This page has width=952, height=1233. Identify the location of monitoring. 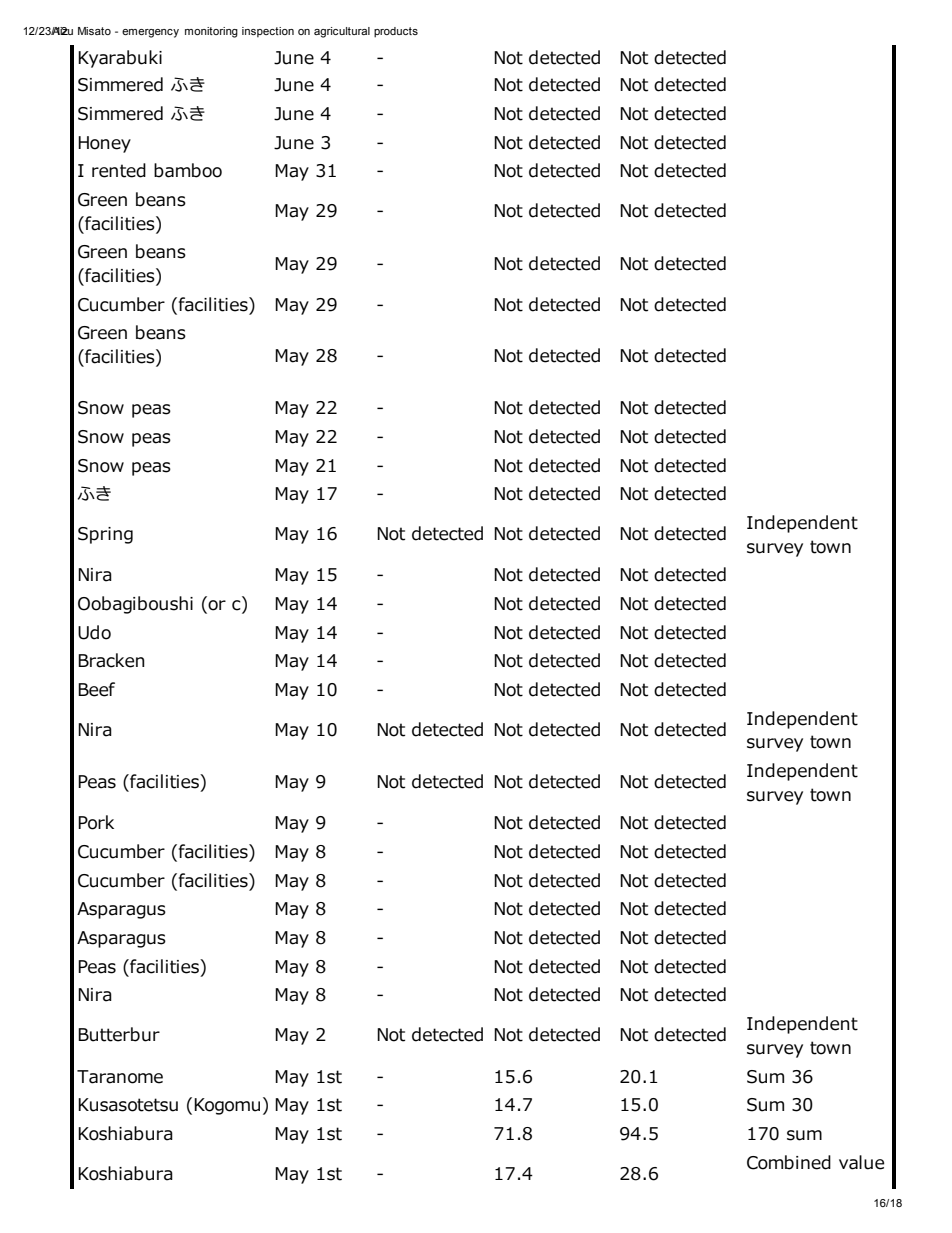
(211, 32).
